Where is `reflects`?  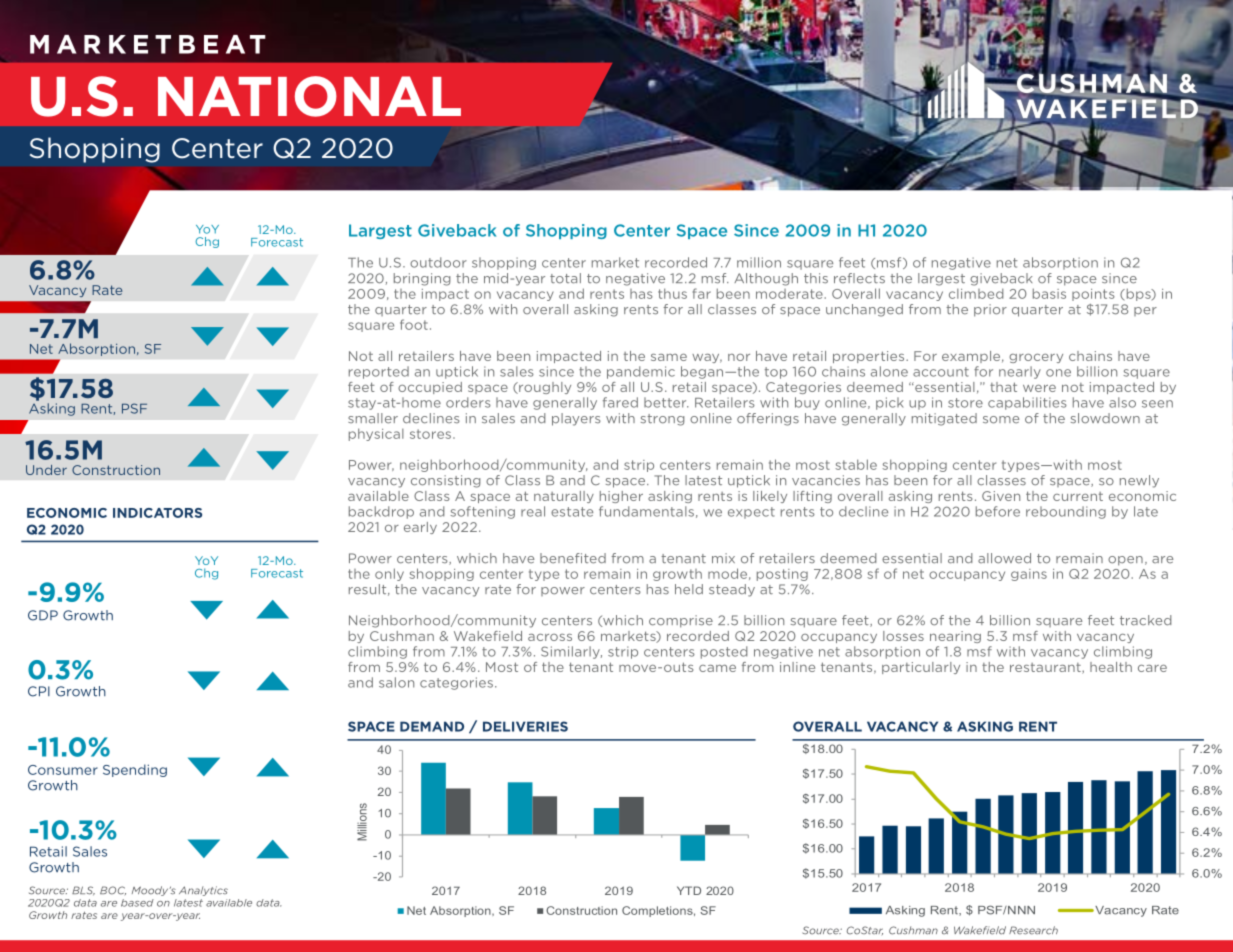 reflects is located at coordinates (859, 278).
